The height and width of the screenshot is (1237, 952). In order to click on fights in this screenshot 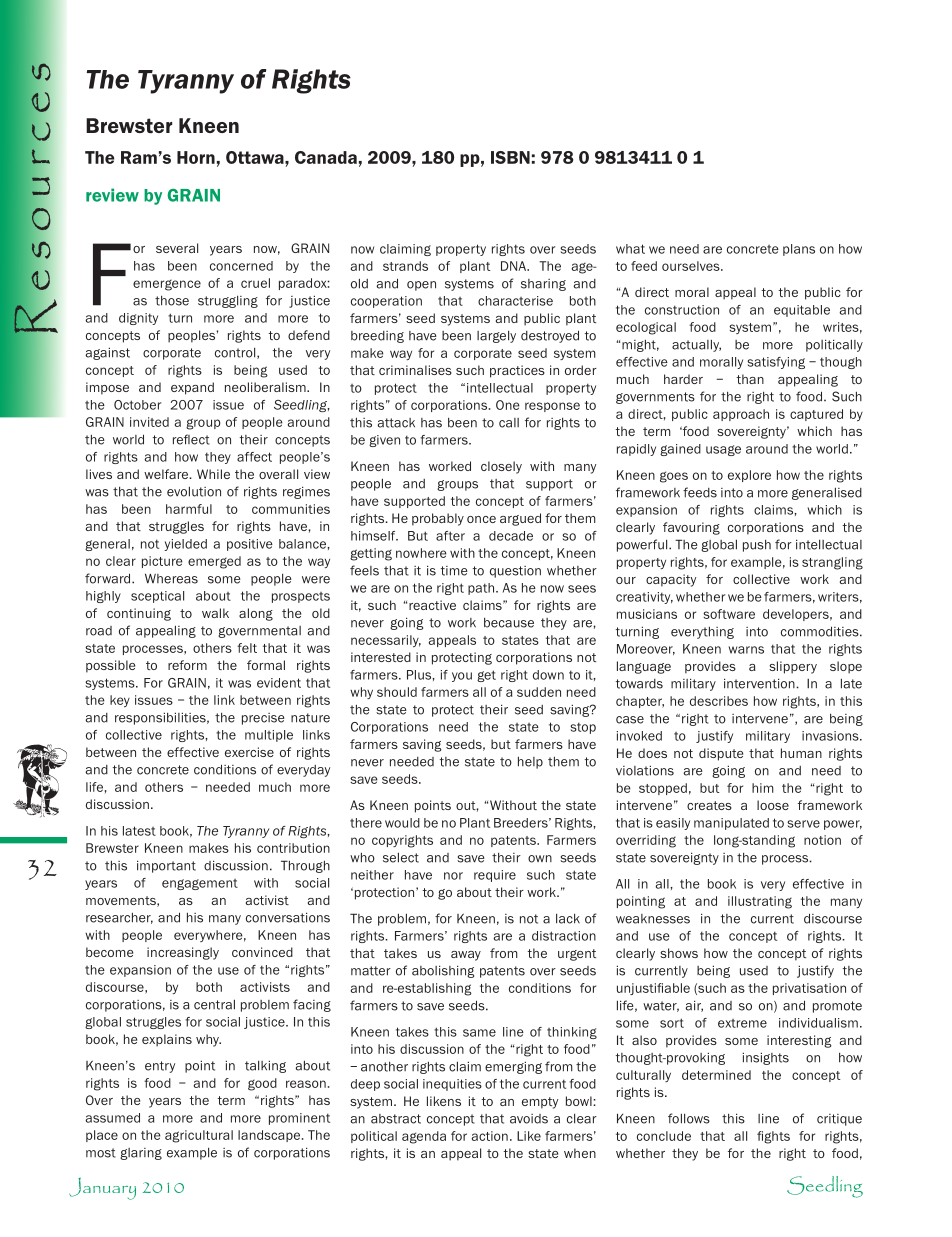, I will do `click(773, 1137)`.
